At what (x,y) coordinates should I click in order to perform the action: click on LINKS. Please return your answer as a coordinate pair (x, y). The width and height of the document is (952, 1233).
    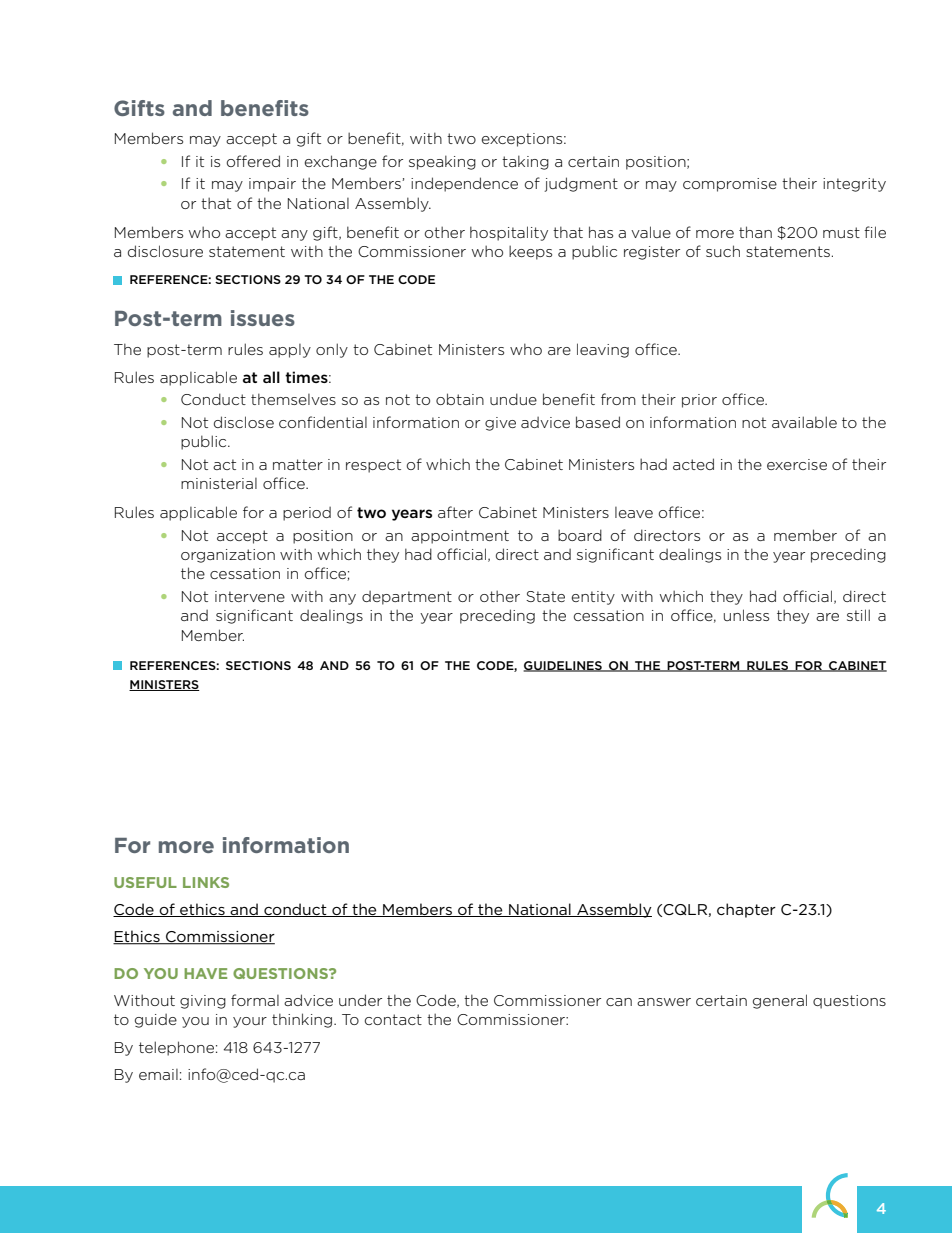
    Looking at the image, I should click on (206, 882).
